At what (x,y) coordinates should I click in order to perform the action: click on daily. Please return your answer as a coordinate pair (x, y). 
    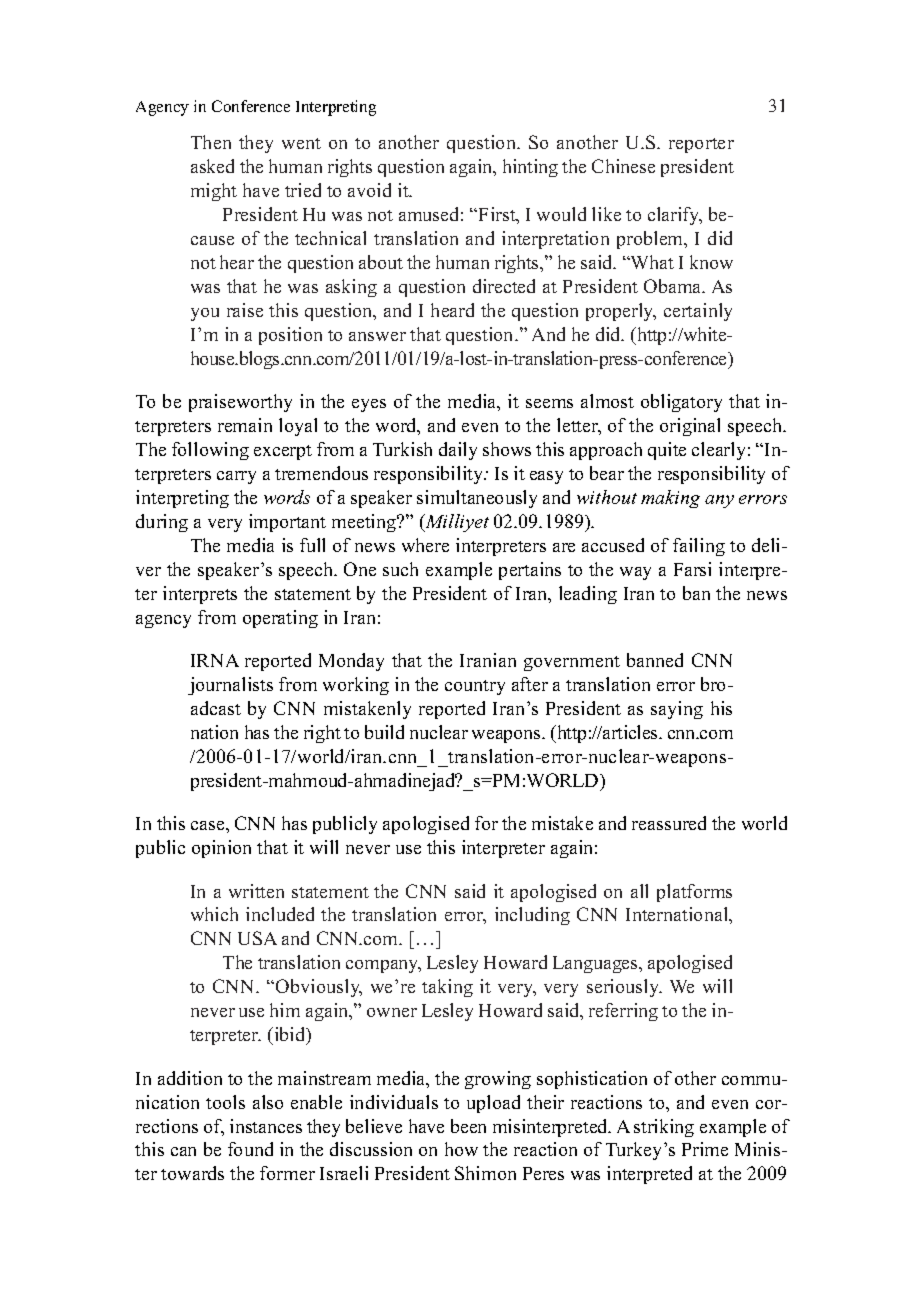
    Looking at the image, I should click on (458, 451).
